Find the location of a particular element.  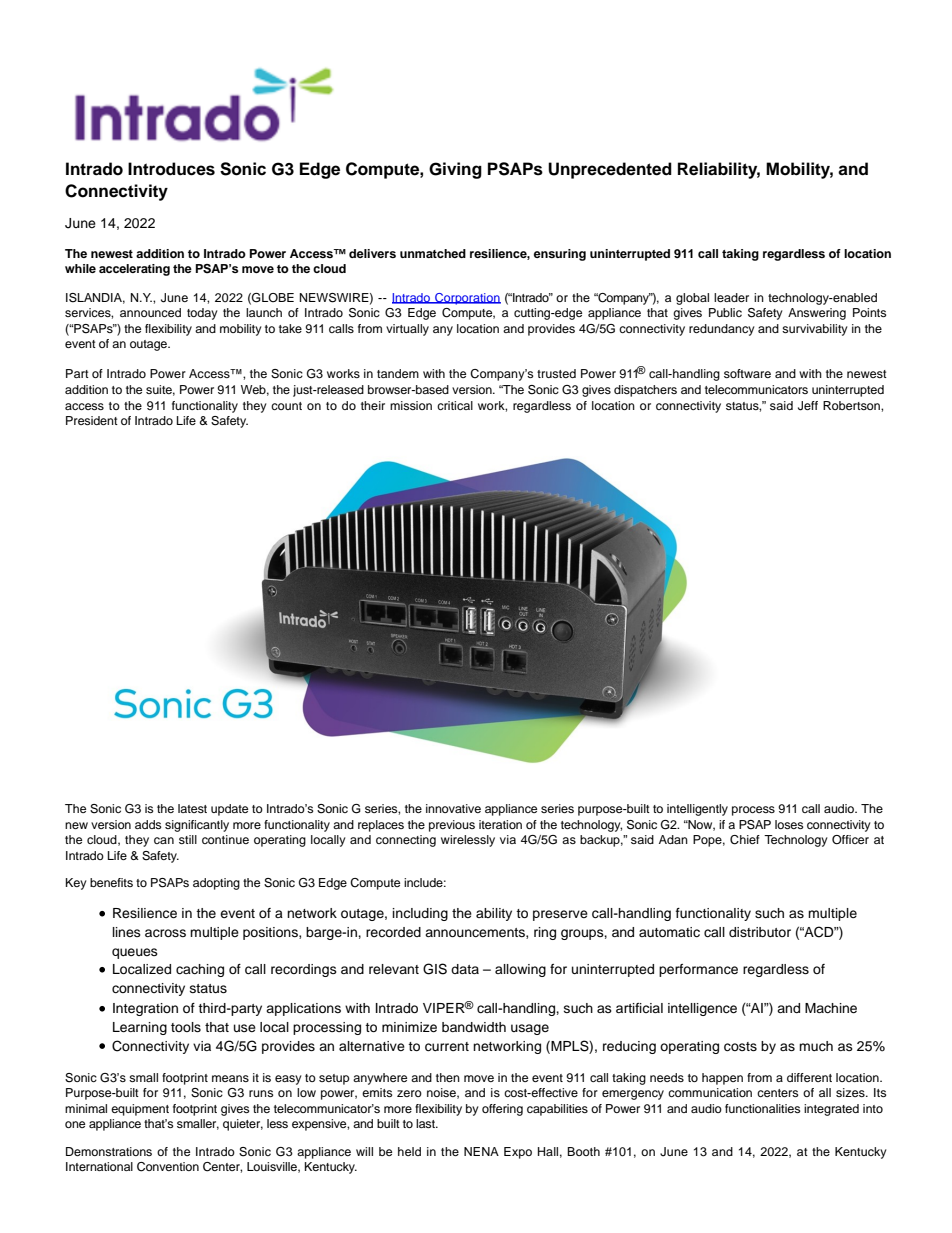

Introduces is located at coordinates (171, 169).
